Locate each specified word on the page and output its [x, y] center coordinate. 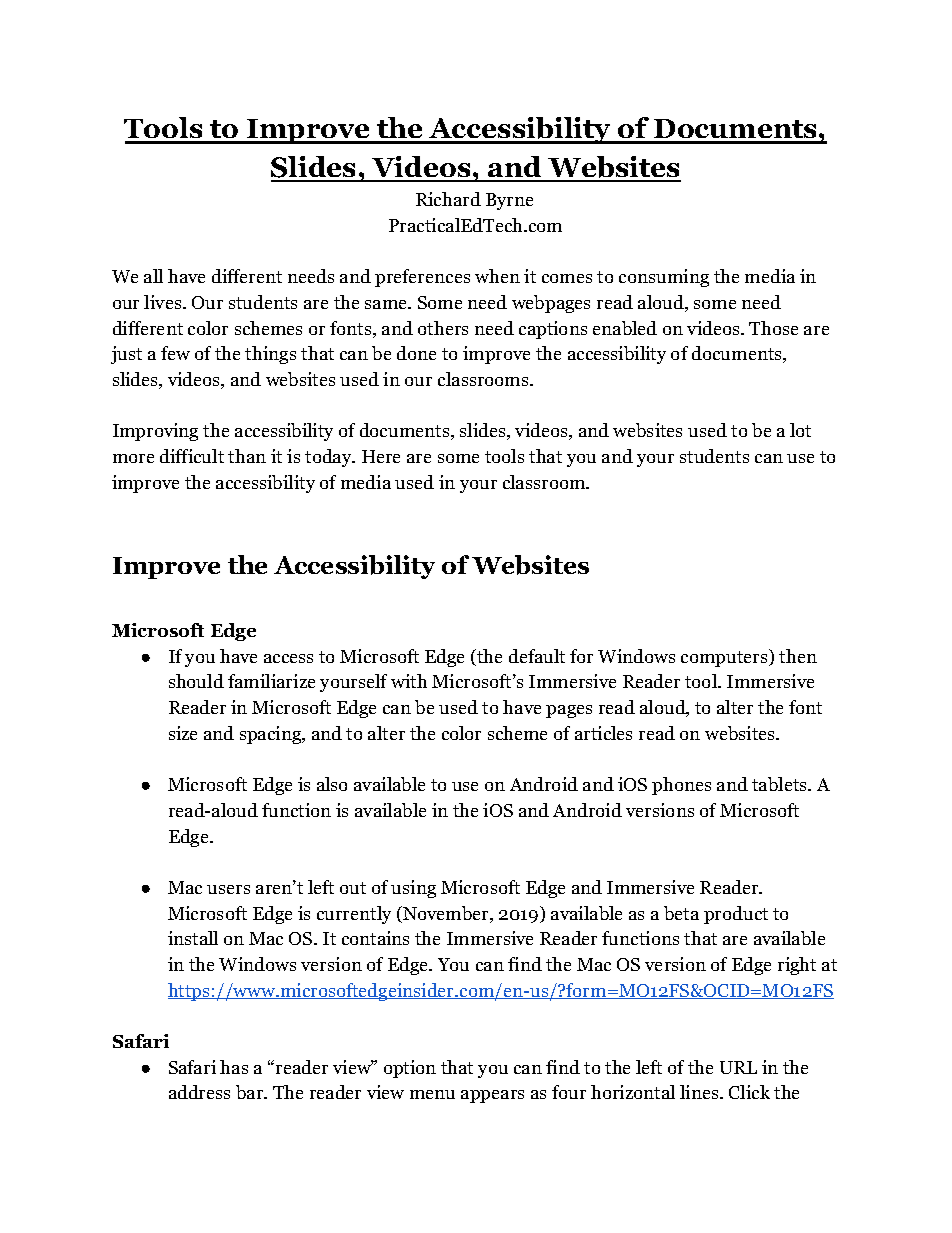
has [234, 1067]
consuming [664, 278]
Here [381, 456]
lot [800, 430]
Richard [448, 199]
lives [164, 302]
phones [681, 786]
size [183, 733]
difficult [192, 456]
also [332, 784]
